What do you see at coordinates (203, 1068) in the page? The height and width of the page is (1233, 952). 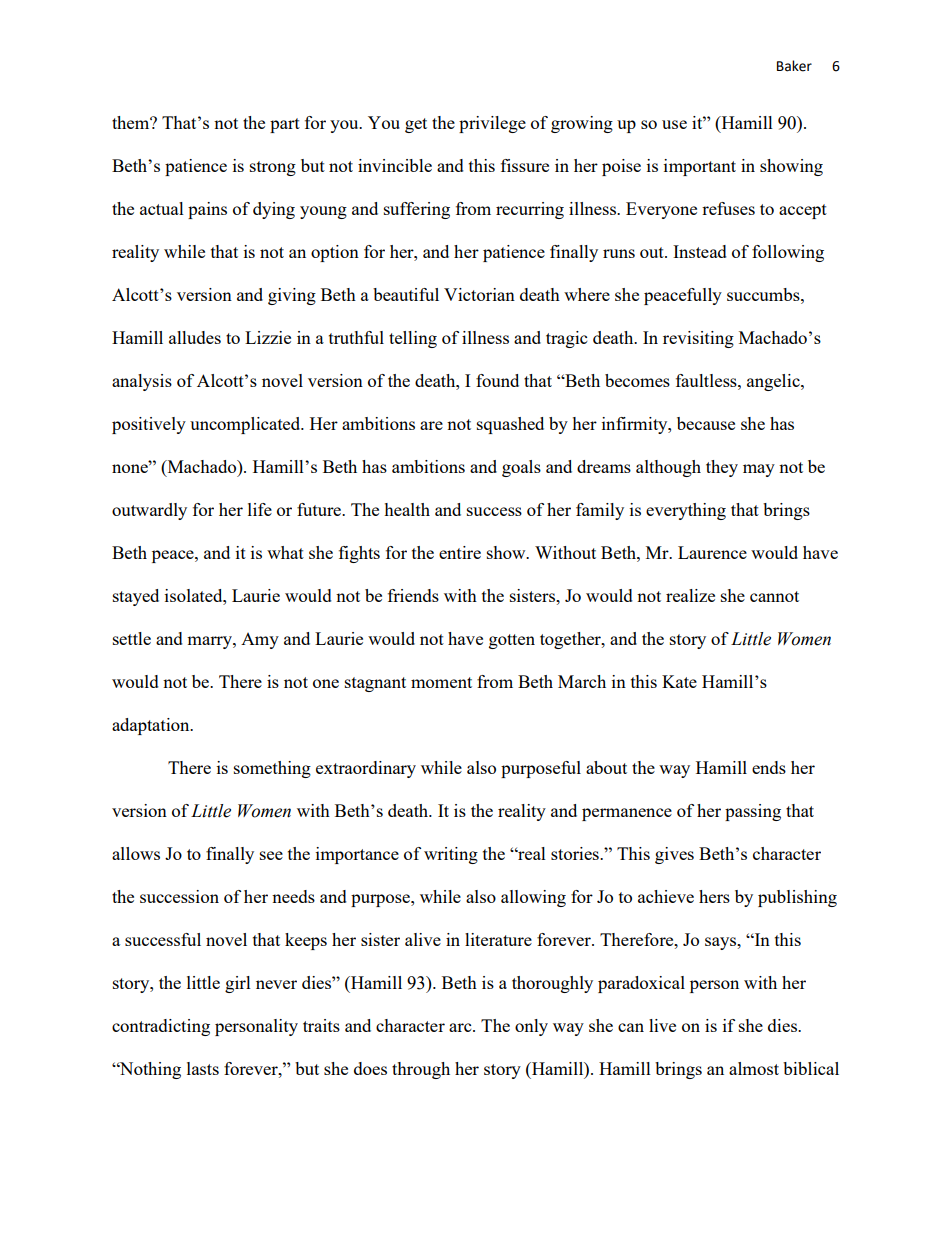 I see `lasts` at bounding box center [203, 1068].
